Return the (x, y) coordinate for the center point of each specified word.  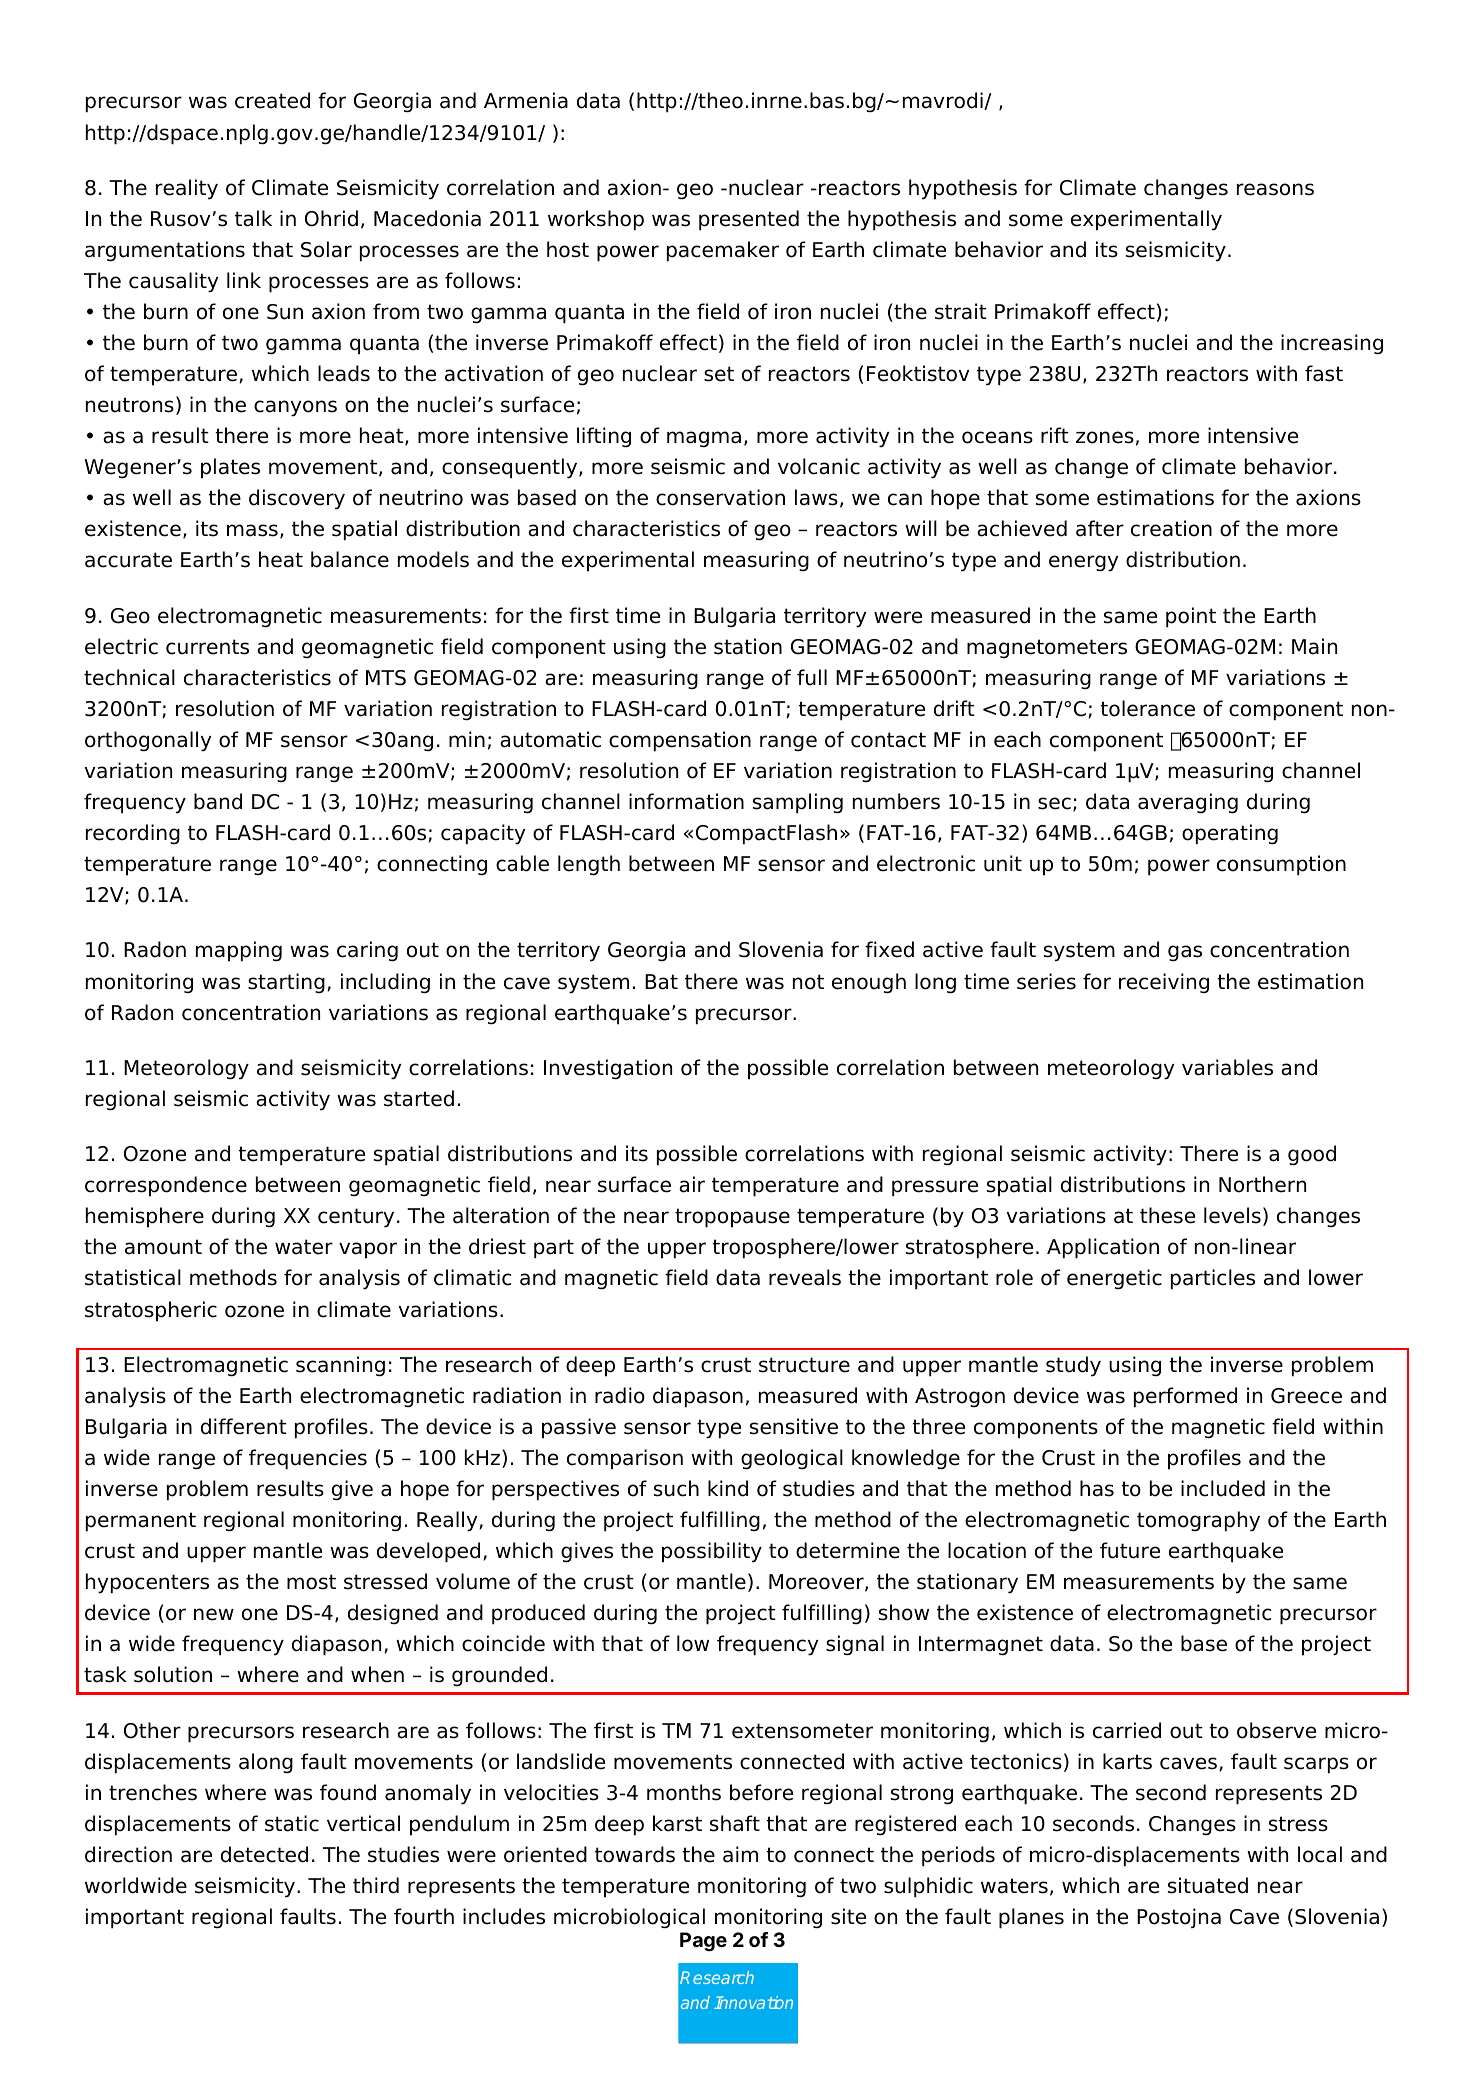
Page (703, 1942)
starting (286, 983)
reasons (1275, 189)
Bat (661, 982)
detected (264, 1854)
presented (749, 220)
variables (1227, 1067)
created (272, 100)
